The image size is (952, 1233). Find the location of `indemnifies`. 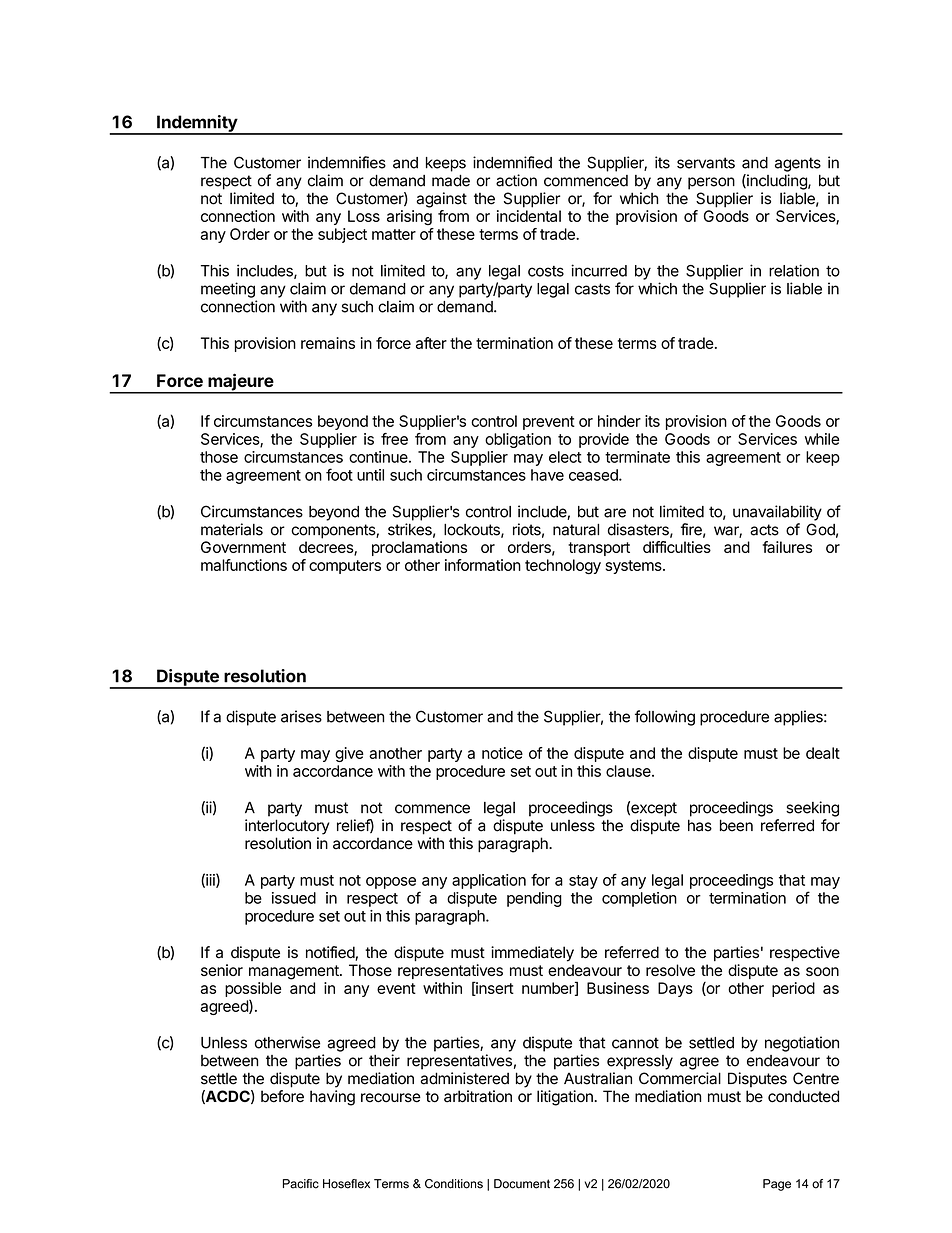

indemnifies is located at coordinates (347, 162).
